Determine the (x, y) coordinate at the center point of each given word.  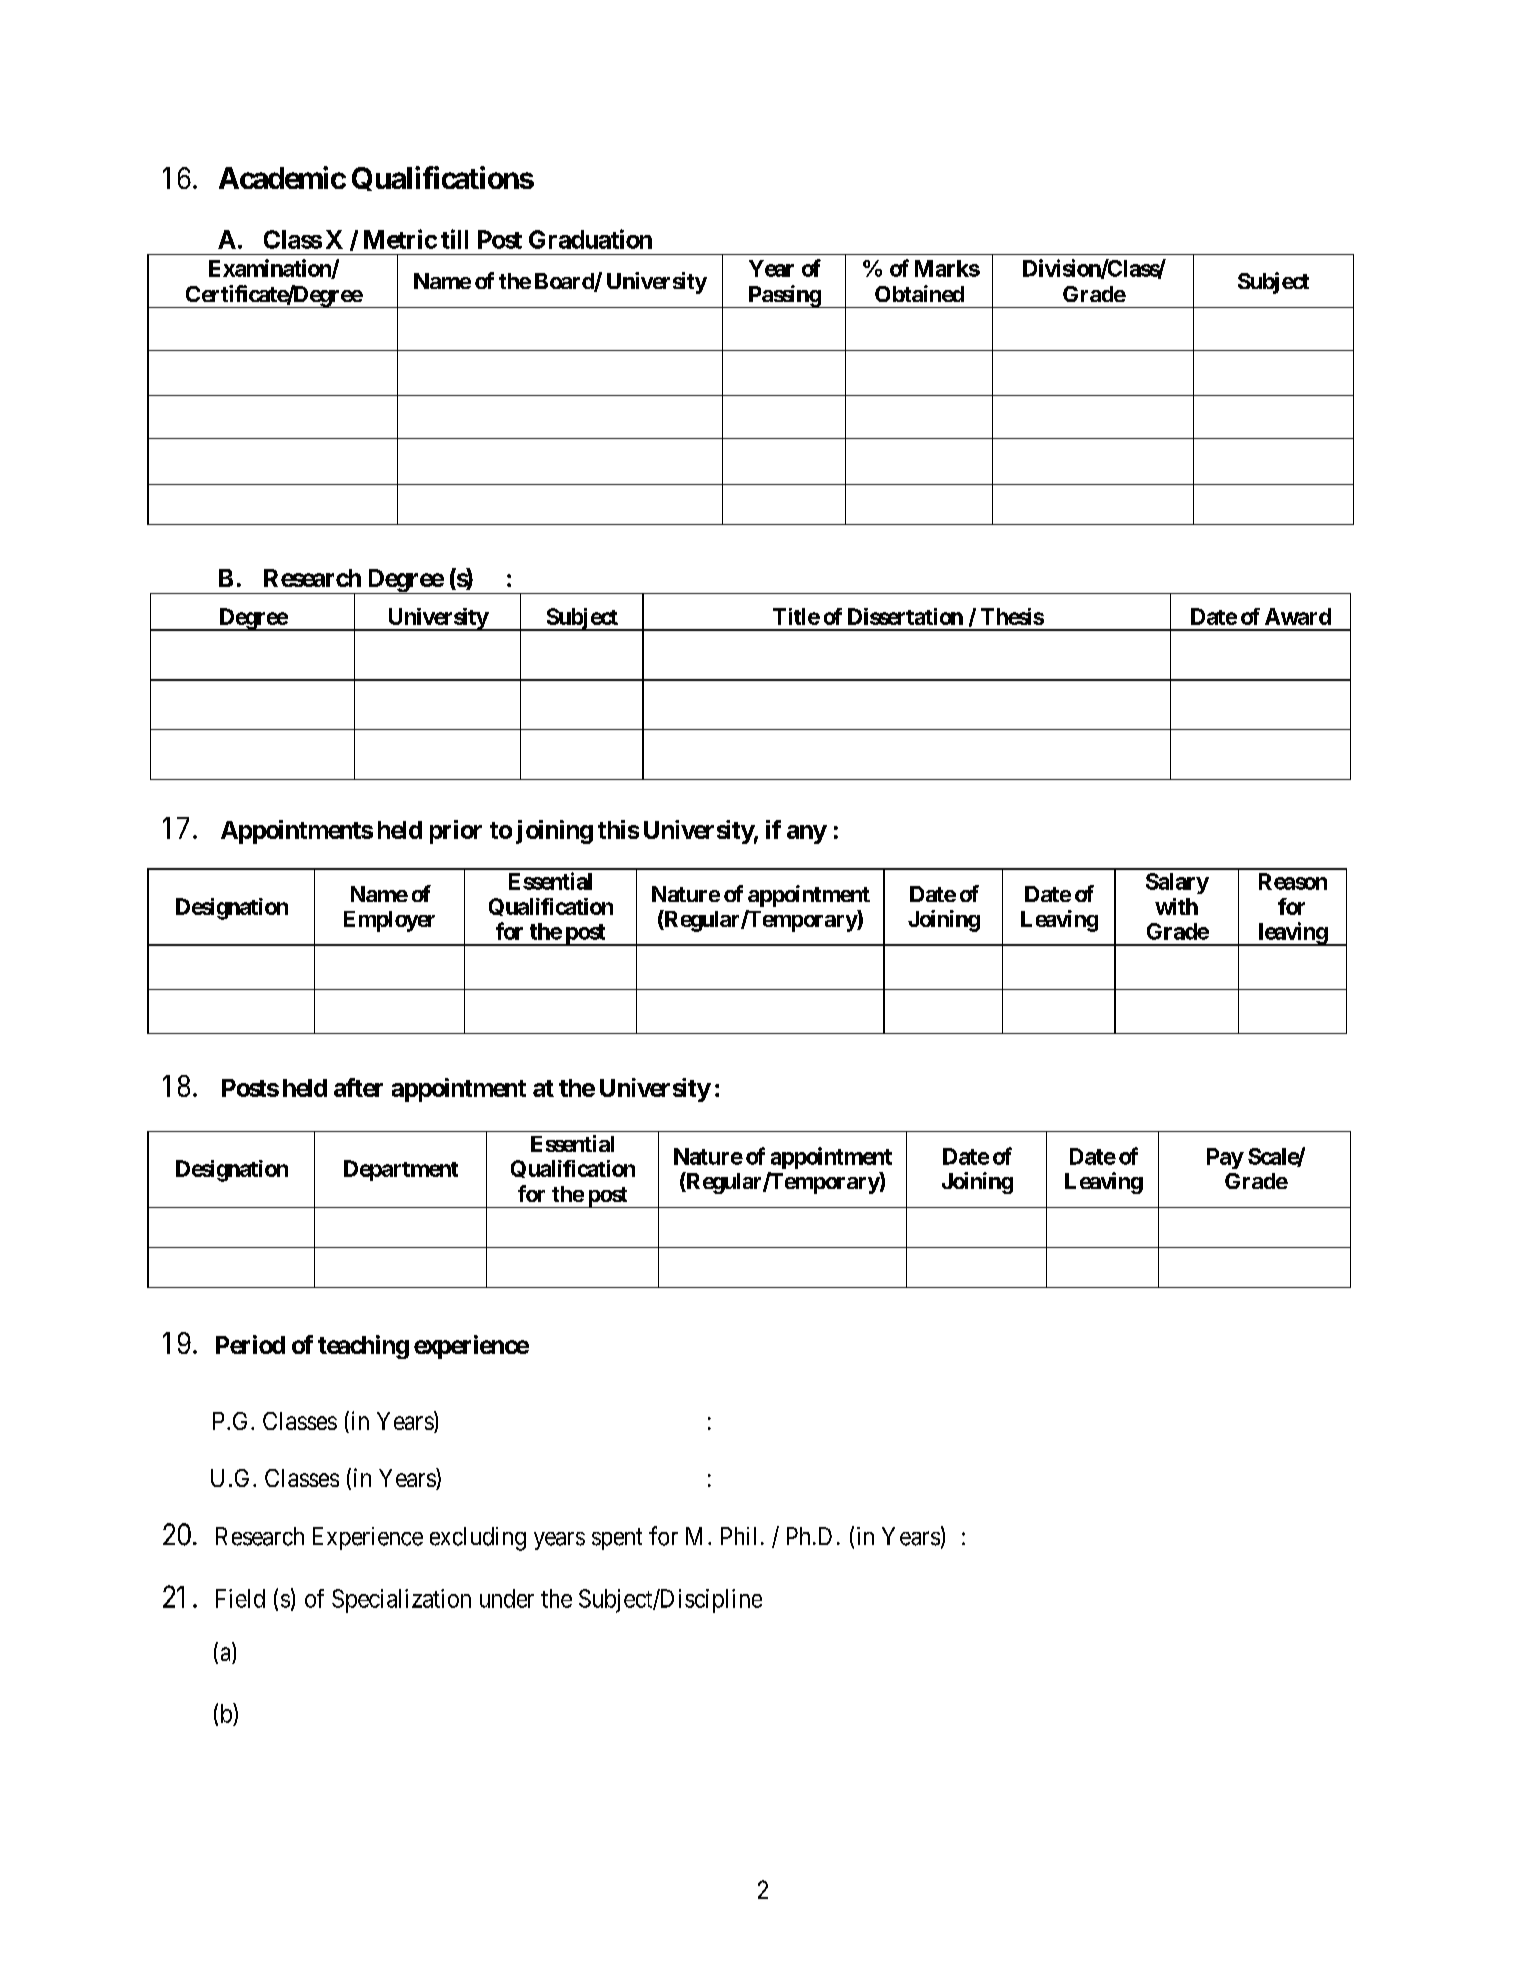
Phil (738, 1536)
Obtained (919, 293)
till (454, 239)
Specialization (401, 1601)
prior (456, 832)
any (807, 834)
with (1176, 906)
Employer (389, 921)
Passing (784, 296)
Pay (1225, 1158)
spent (617, 1539)
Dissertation (905, 616)
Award (1298, 616)
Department (401, 1170)
